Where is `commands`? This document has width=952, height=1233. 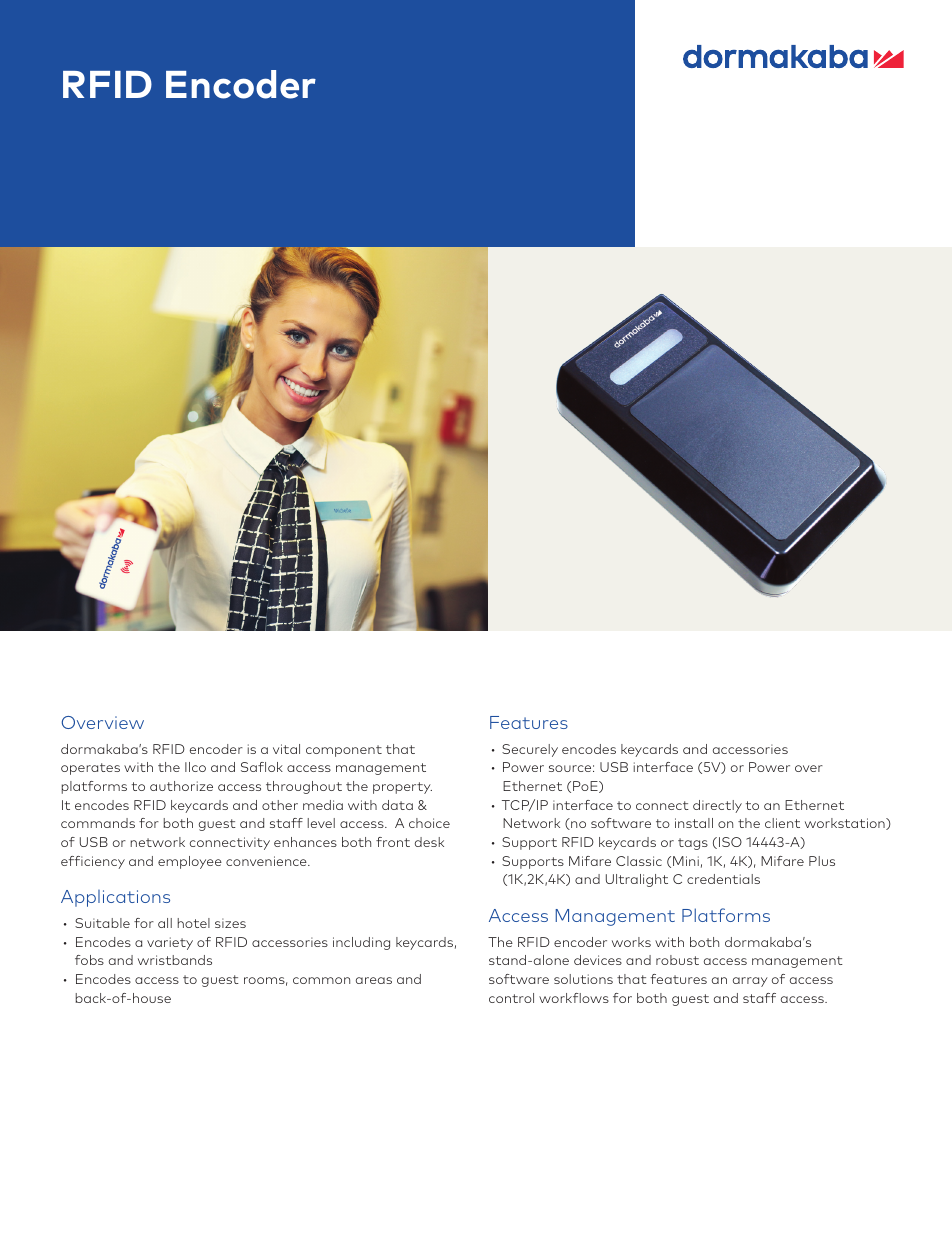
commands is located at coordinates (98, 823).
